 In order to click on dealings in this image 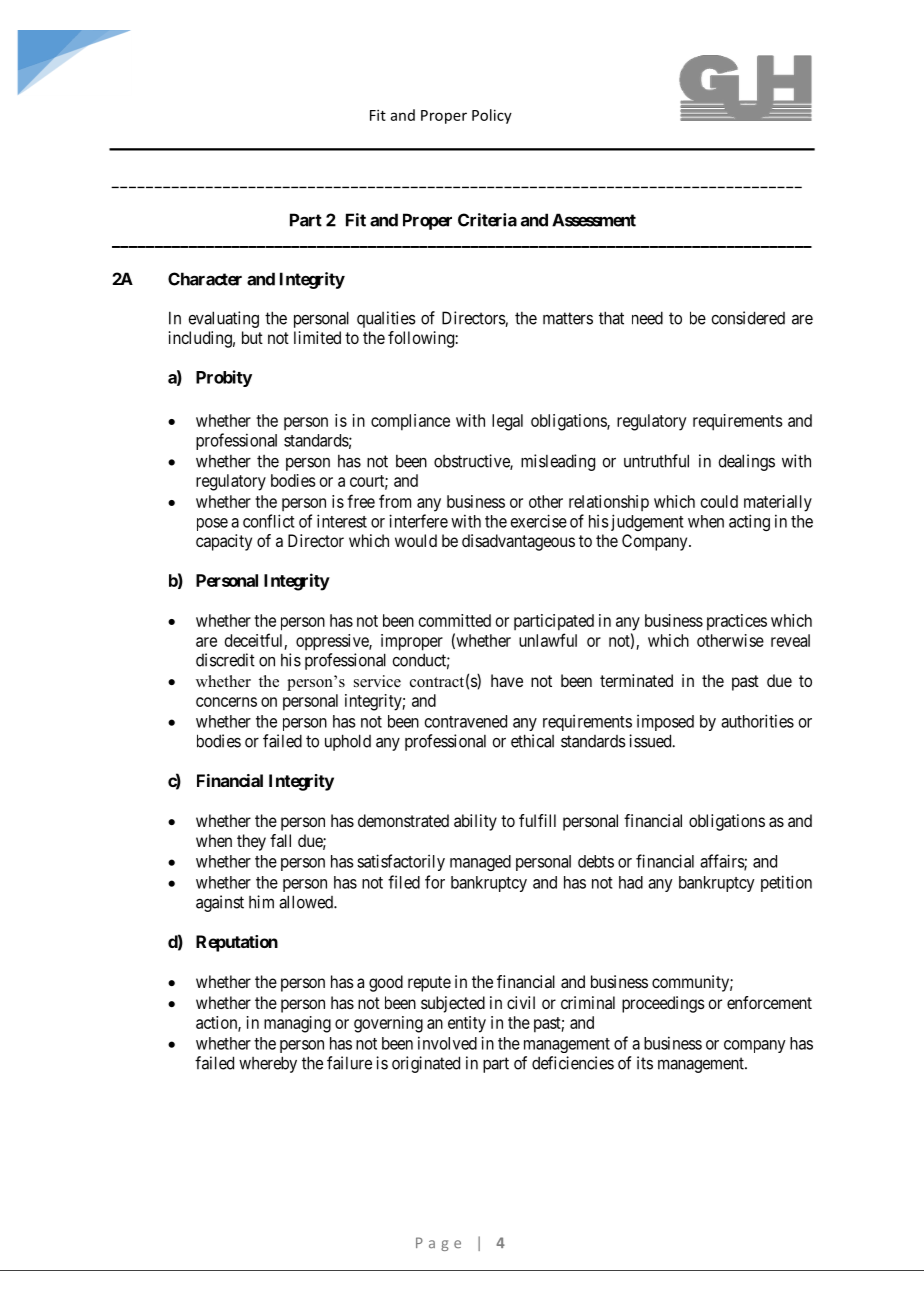, I will do `click(746, 462)`.
